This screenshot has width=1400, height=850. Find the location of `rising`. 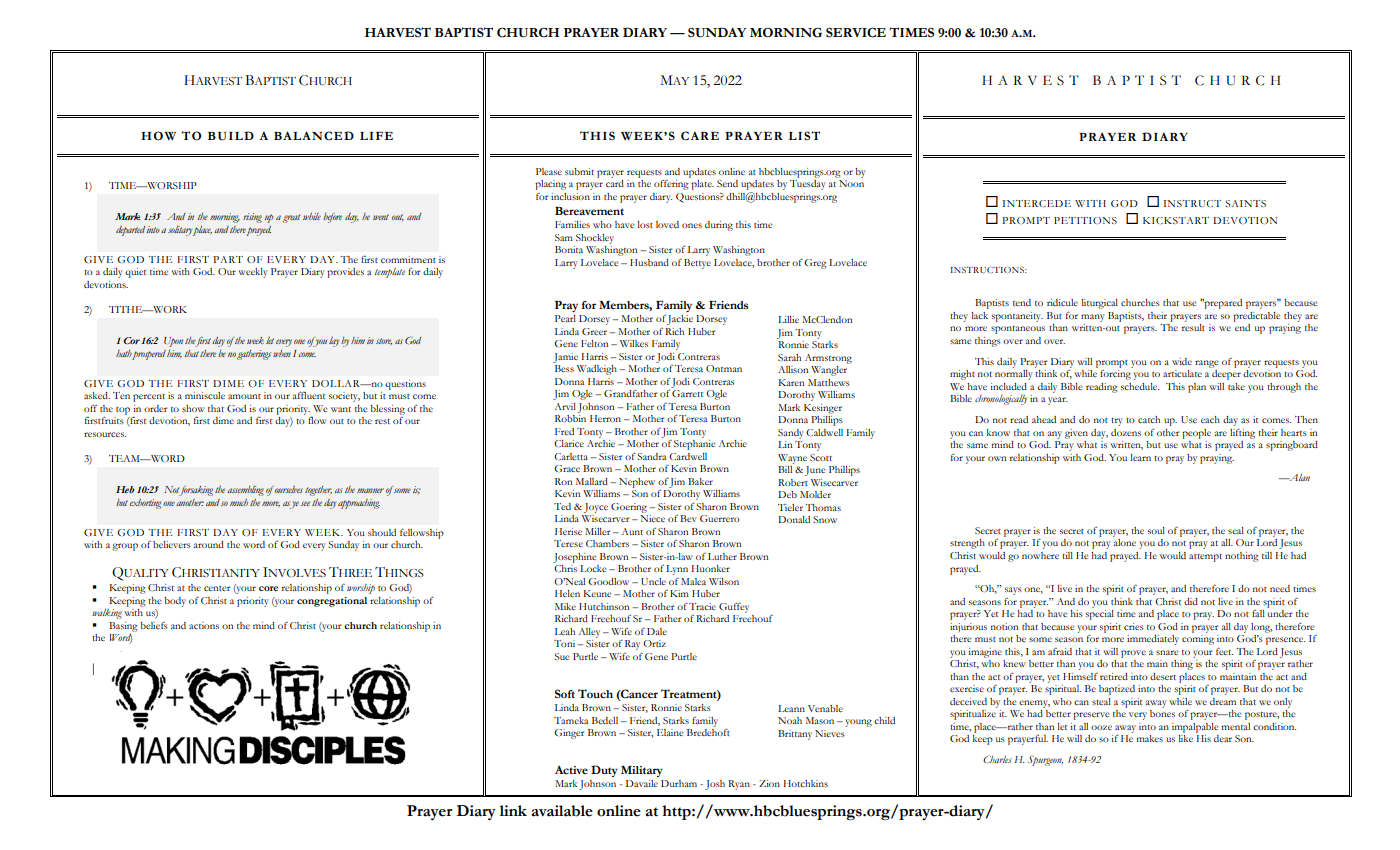

rising is located at coordinates (252, 218).
